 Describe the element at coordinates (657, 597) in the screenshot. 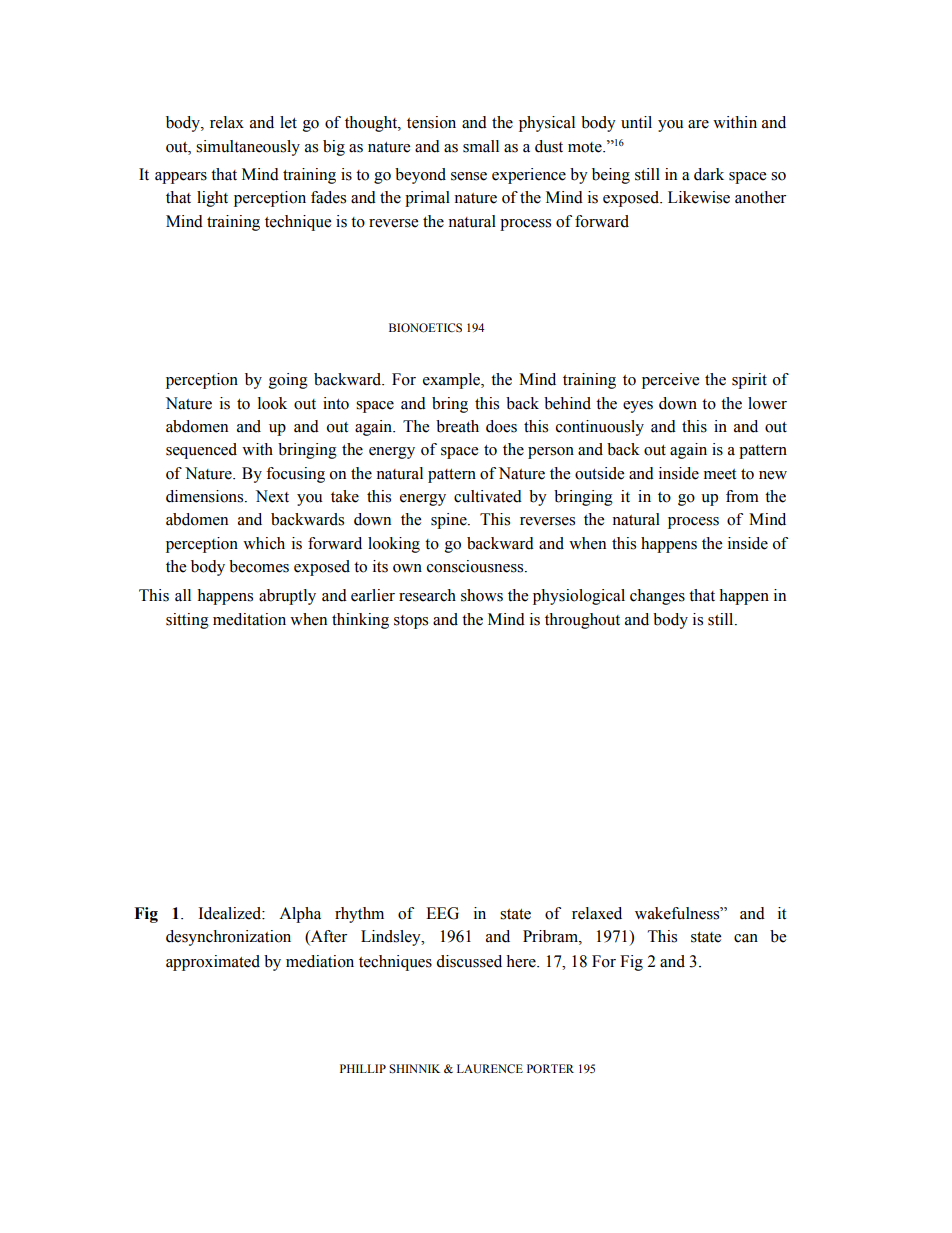

I see `changes` at that location.
